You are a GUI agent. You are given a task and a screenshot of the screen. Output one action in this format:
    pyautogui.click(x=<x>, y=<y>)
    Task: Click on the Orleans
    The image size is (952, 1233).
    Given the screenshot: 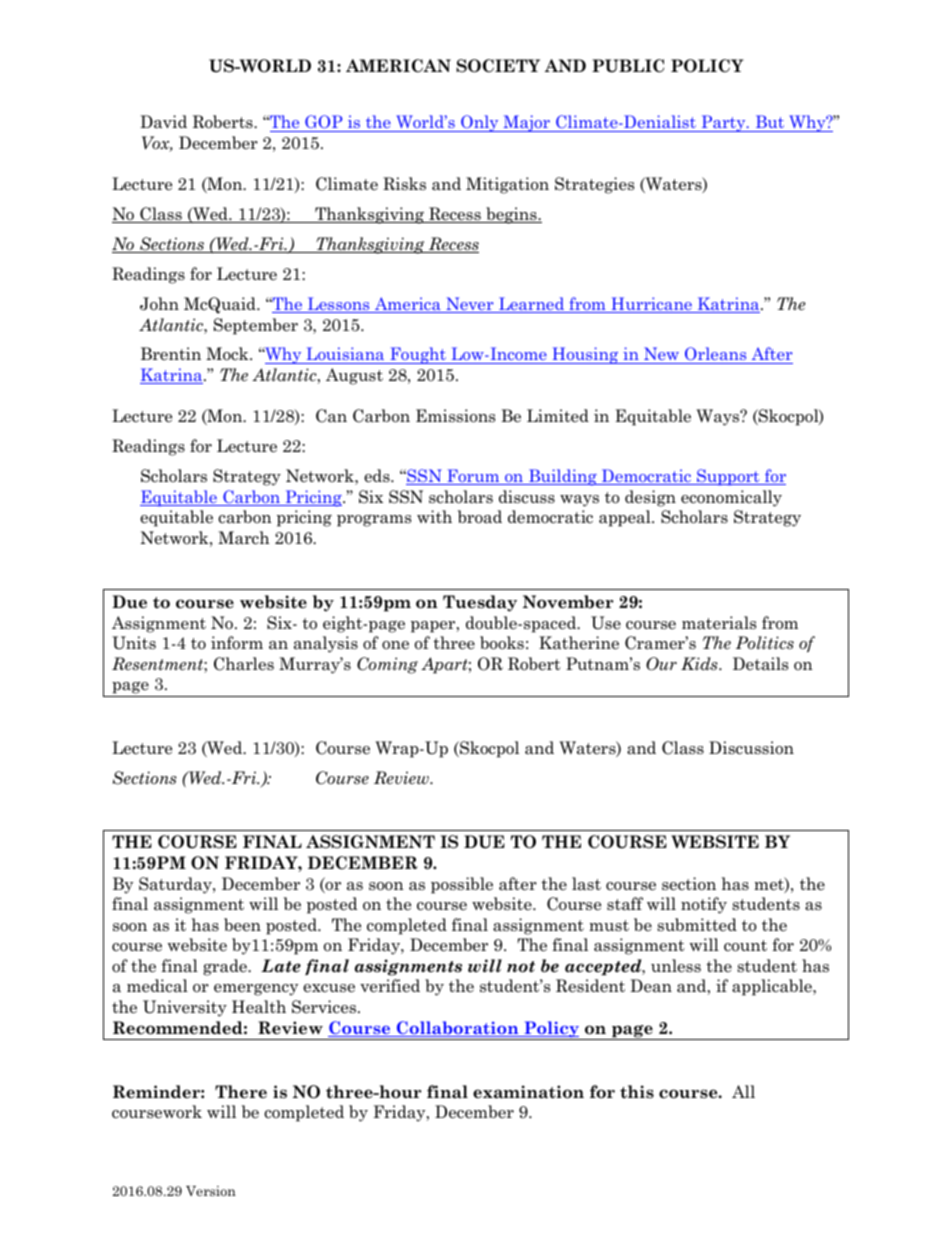 What is the action you would take?
    pyautogui.click(x=716, y=355)
